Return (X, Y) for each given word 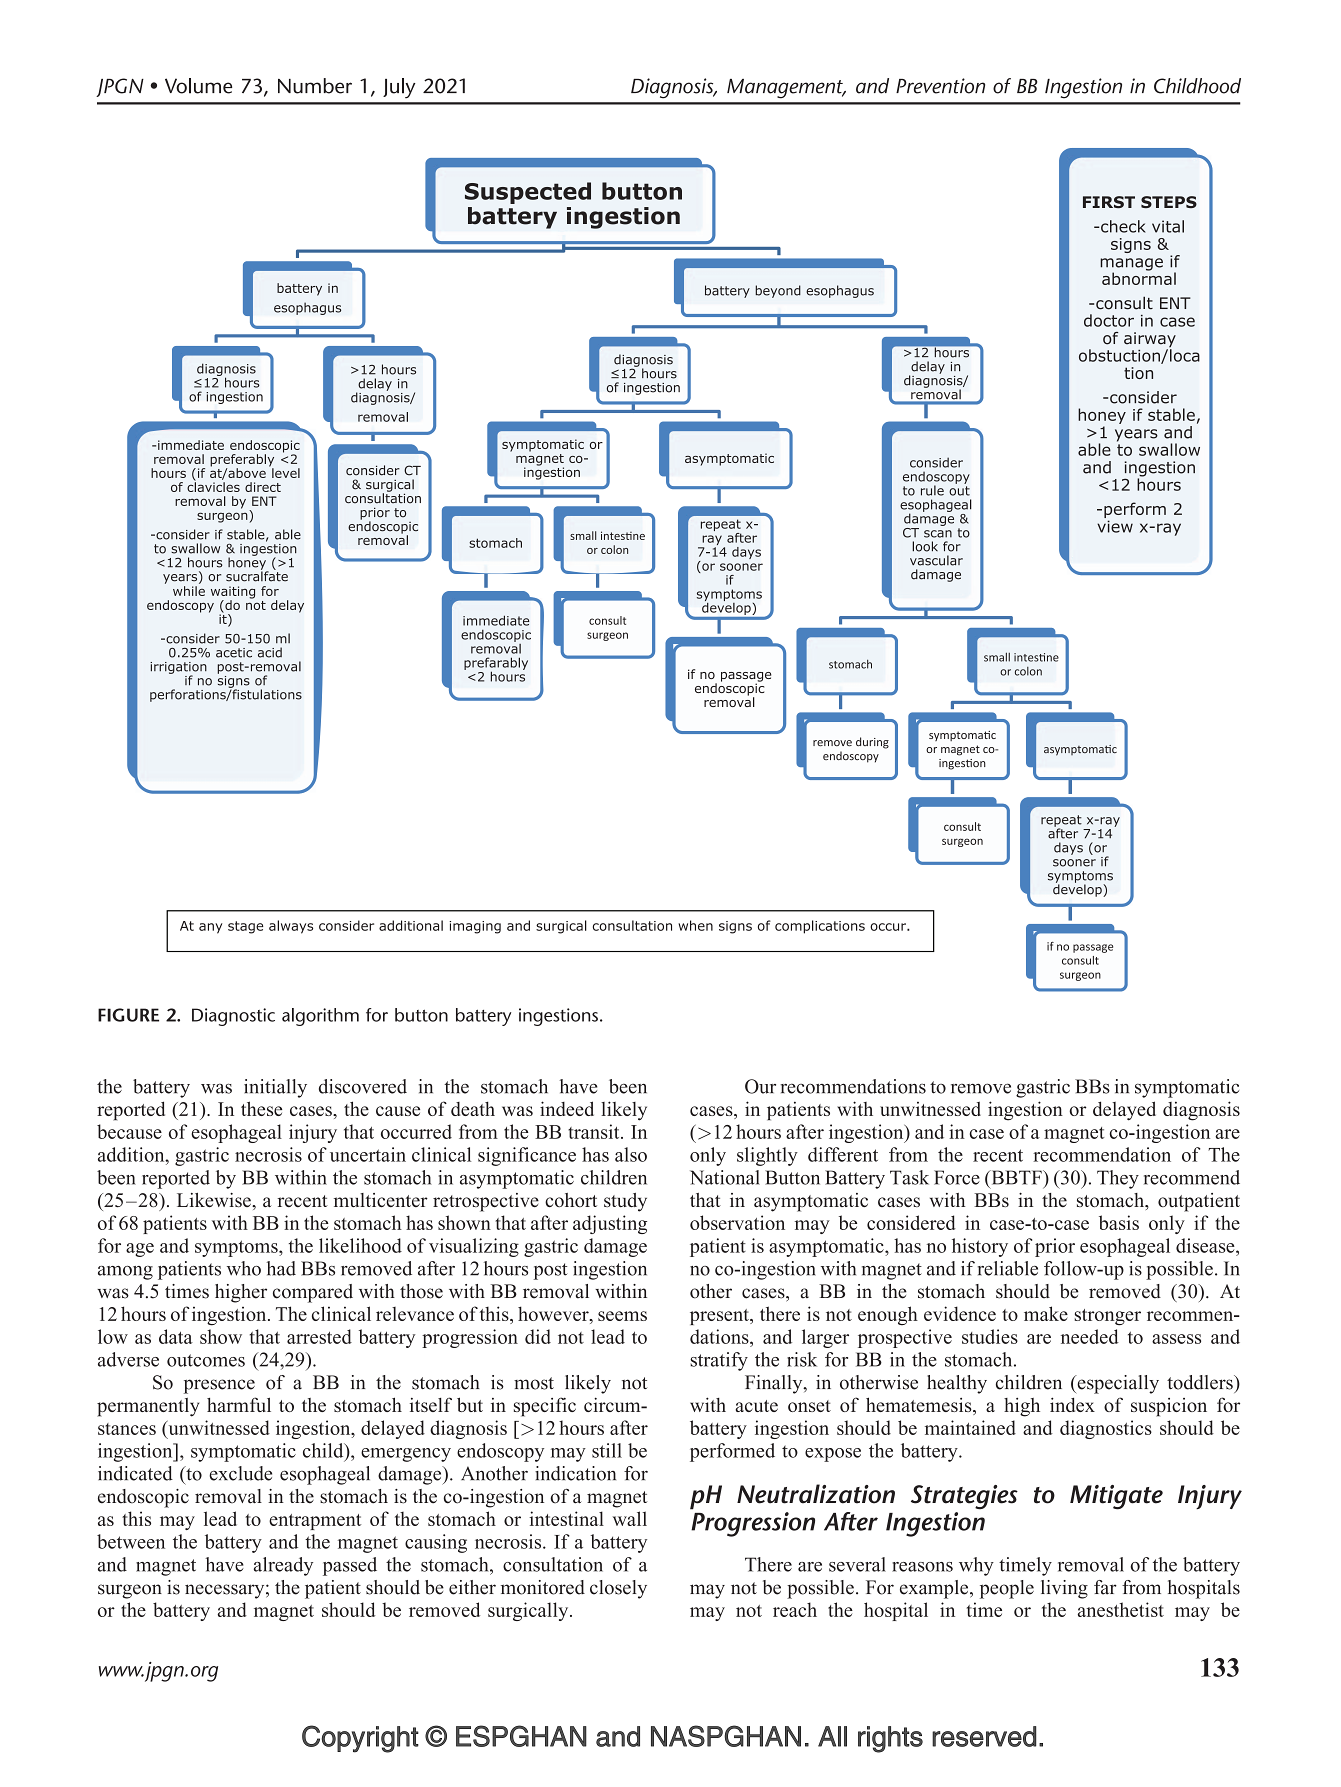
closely (618, 1589)
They (1118, 1179)
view (1115, 526)
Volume (198, 86)
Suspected (528, 193)
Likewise (215, 1200)
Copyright (360, 1739)
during (872, 743)
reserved (984, 1736)
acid (270, 652)
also (631, 1154)
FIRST (1109, 202)
